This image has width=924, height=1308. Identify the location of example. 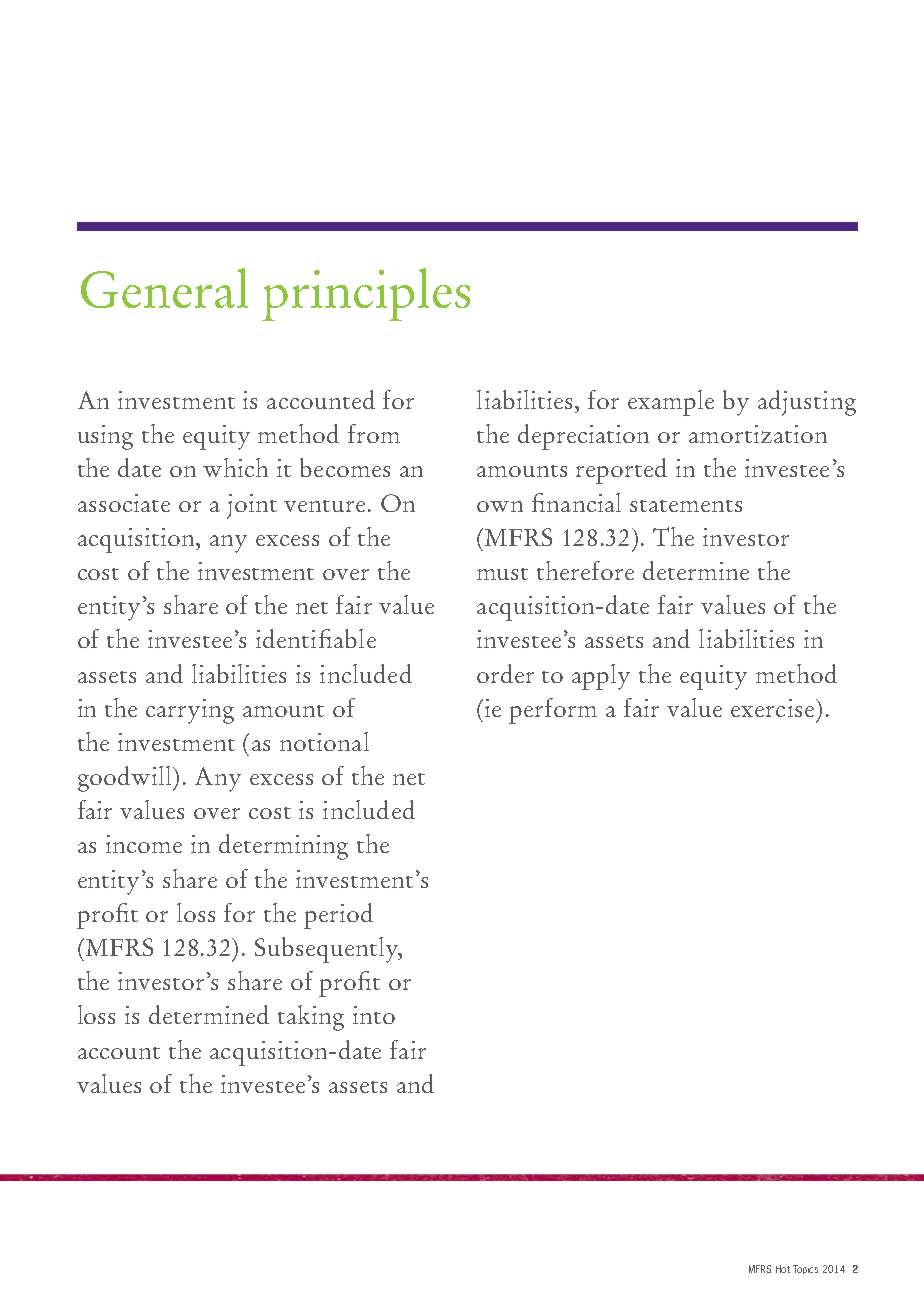
(671, 403).
